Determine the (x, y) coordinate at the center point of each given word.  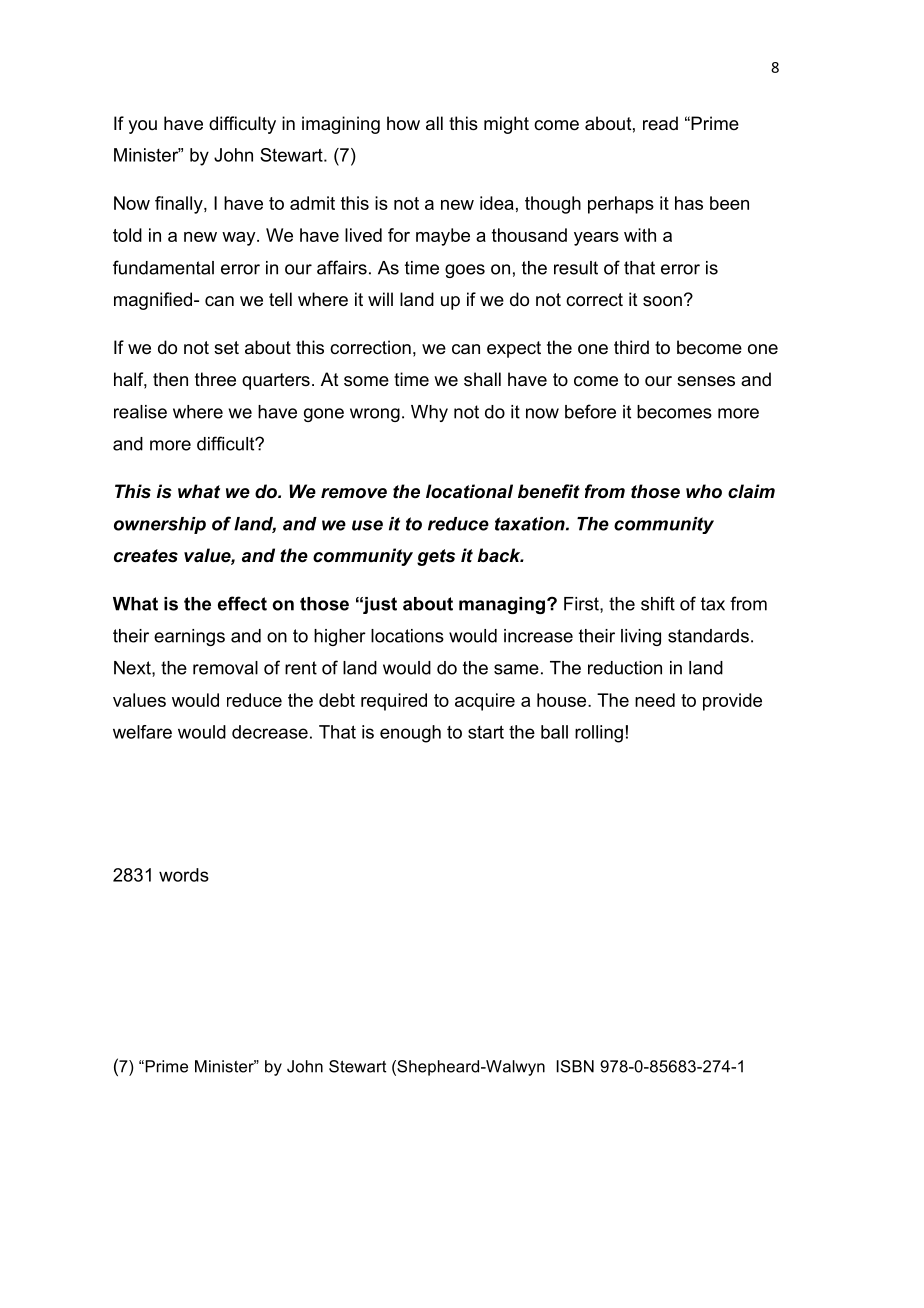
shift (658, 603)
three (215, 379)
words (184, 875)
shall (482, 379)
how (403, 123)
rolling (599, 734)
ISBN (575, 1066)
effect (242, 603)
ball (554, 732)
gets (436, 557)
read (660, 123)
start (486, 732)
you (142, 127)
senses (706, 381)
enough (410, 734)
